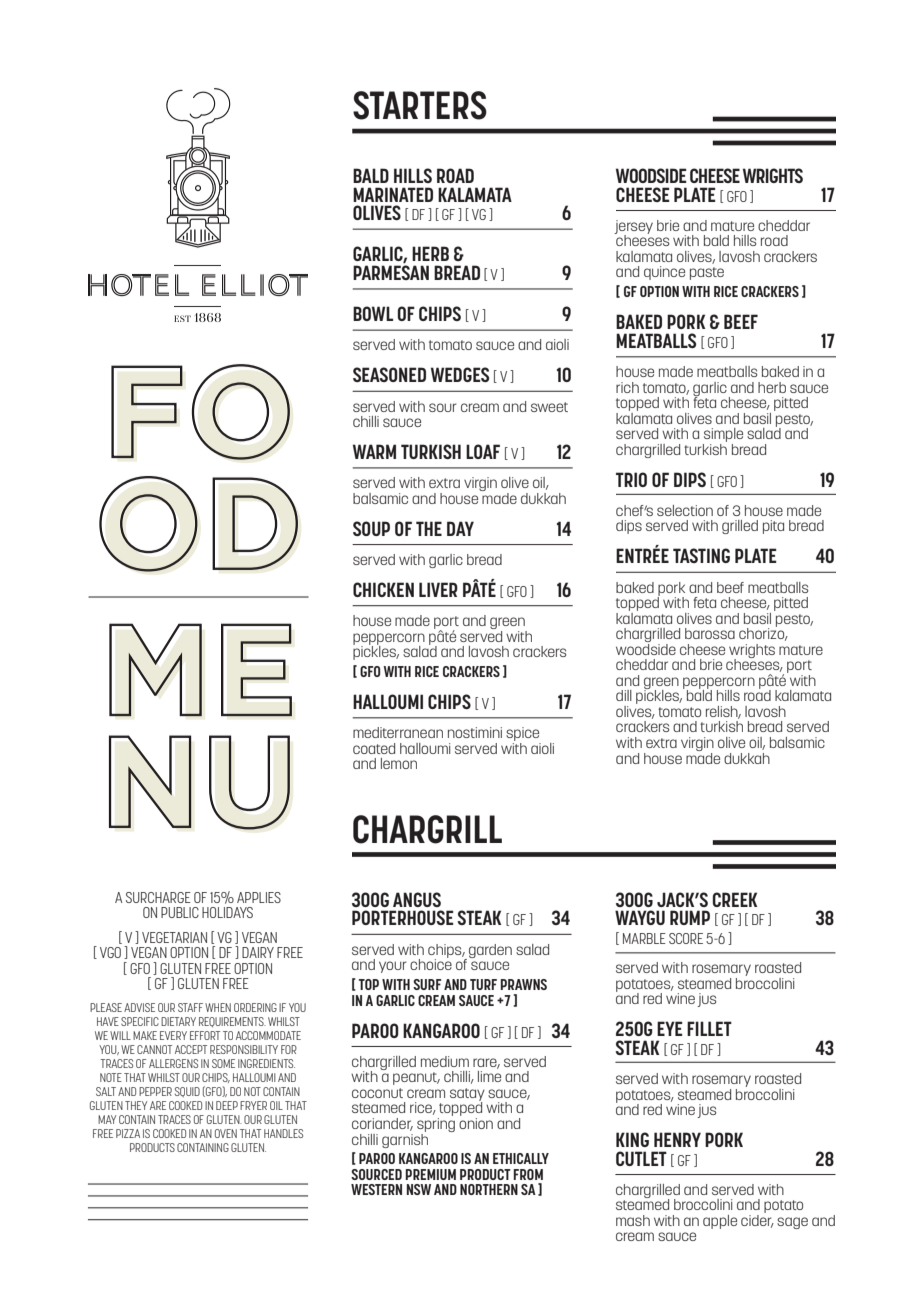 Image resolution: width=924 pixels, height=1308 pixels. What do you see at coordinates (633, 228) in the page?
I see `jersey` at bounding box center [633, 228].
